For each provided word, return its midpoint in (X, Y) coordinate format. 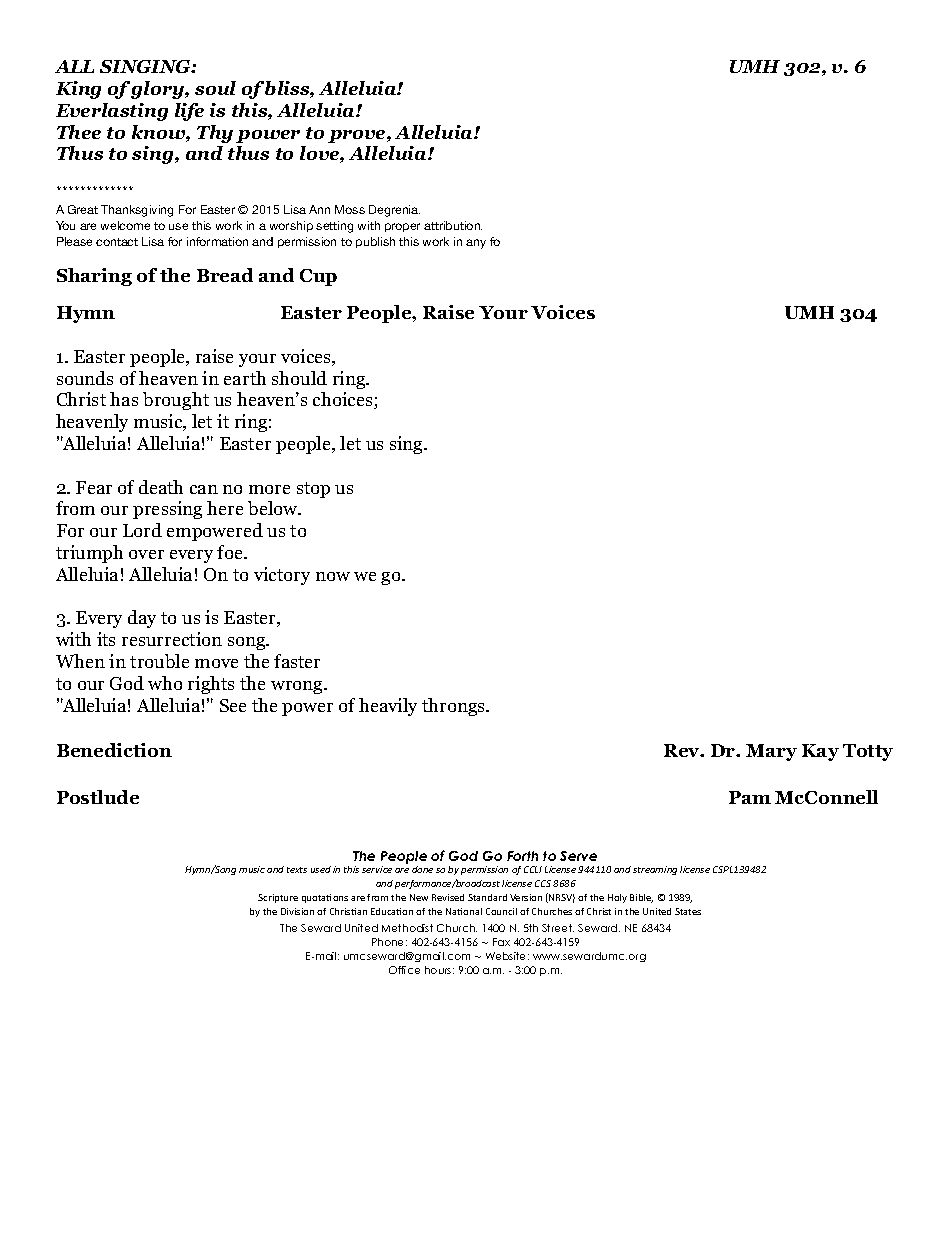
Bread (225, 275)
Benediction (114, 750)
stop (313, 490)
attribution (453, 225)
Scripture (278, 898)
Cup (318, 277)
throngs (455, 707)
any (476, 244)
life (189, 112)
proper (402, 227)
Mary (771, 752)
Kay (820, 752)
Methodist (407, 928)
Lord (142, 530)
